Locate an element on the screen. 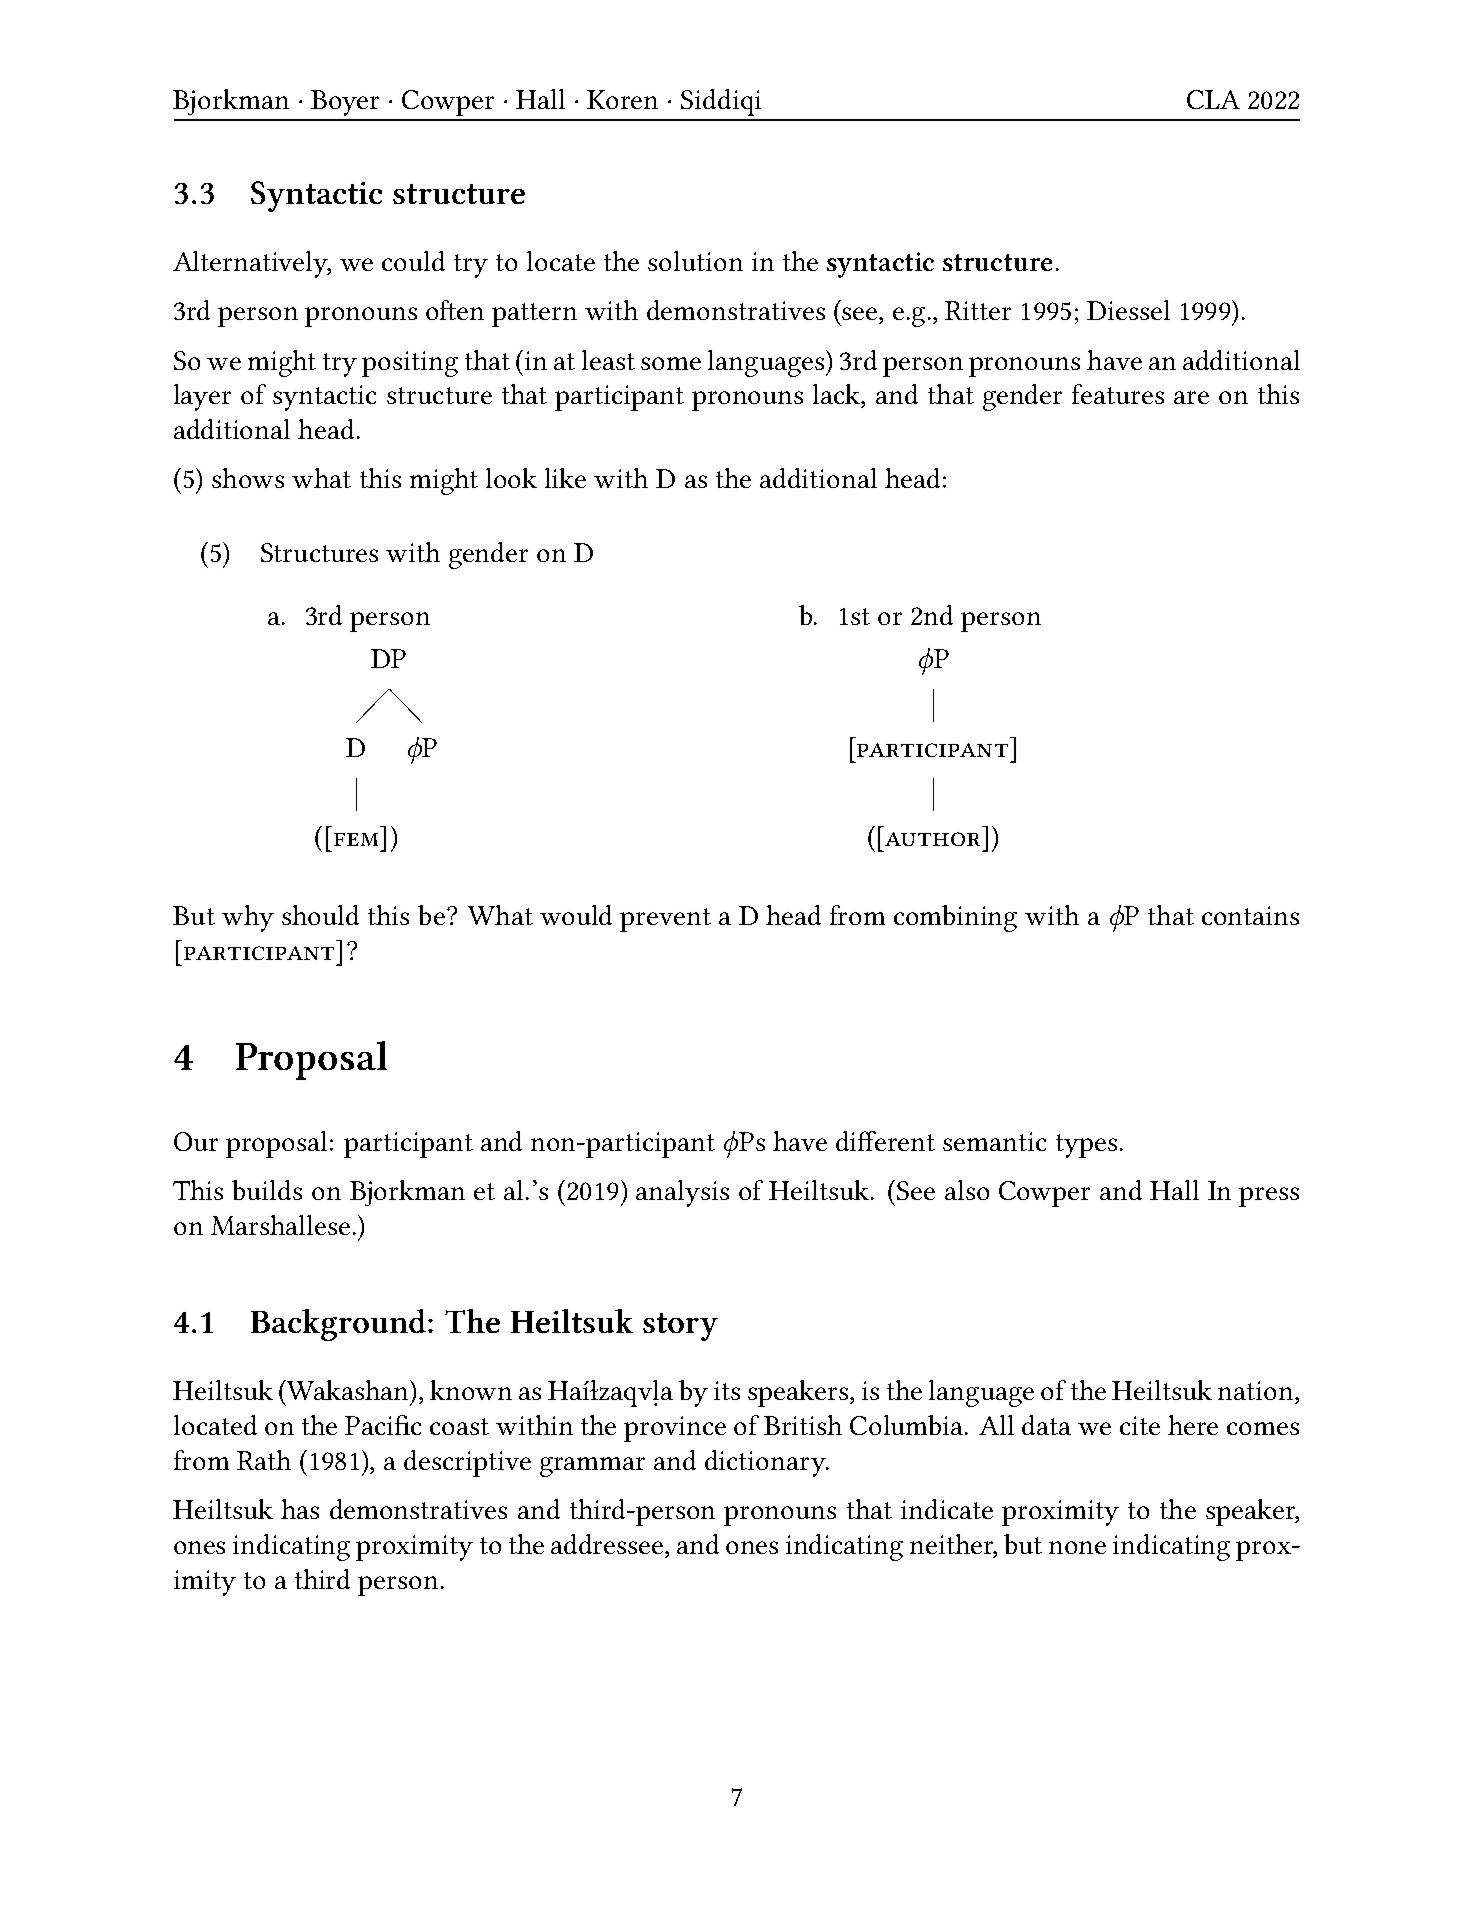 Image resolution: width=1474 pixels, height=1907 pixels. builds is located at coordinates (267, 1190).
